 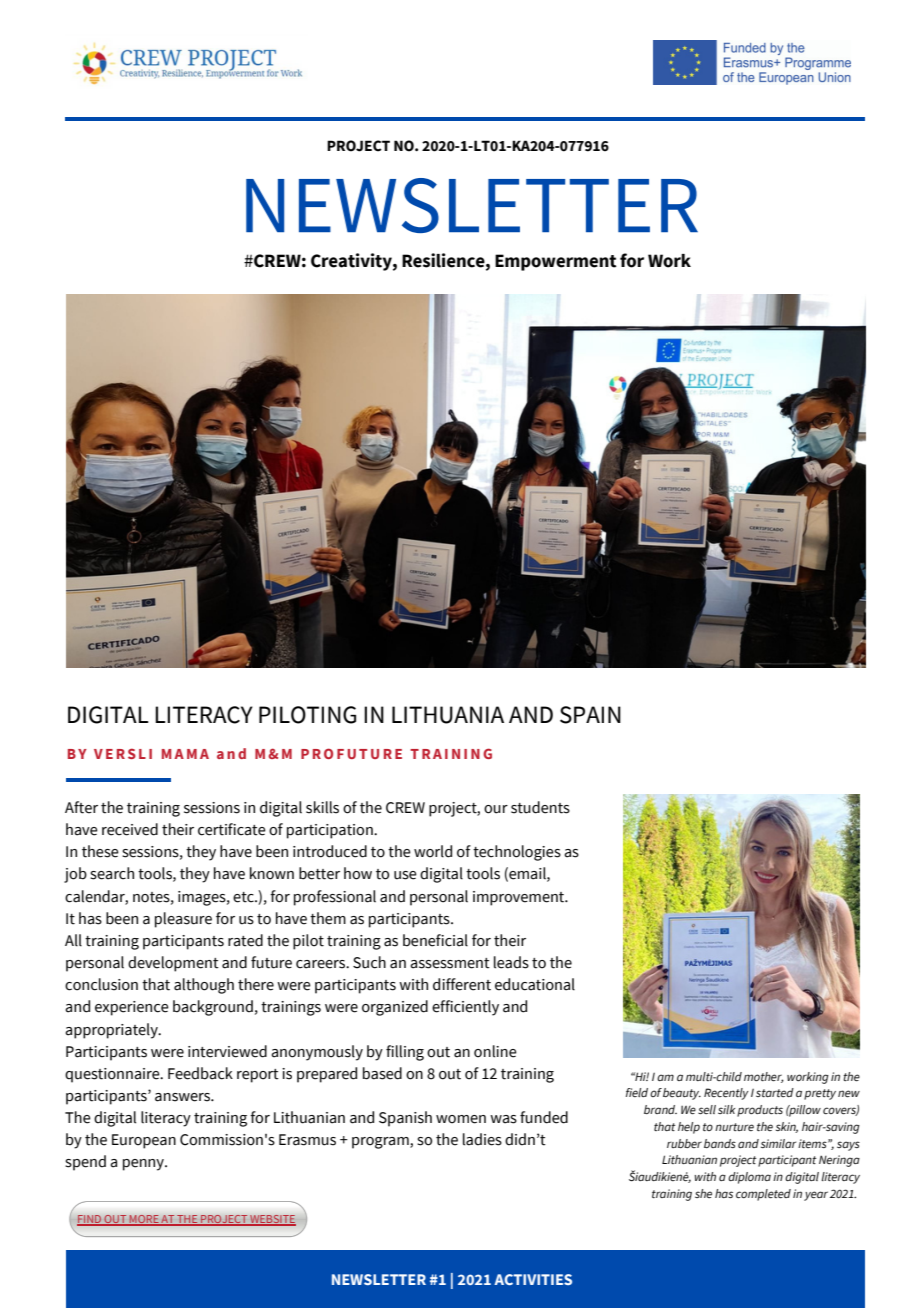 I want to click on MAMA, so click(x=185, y=754).
